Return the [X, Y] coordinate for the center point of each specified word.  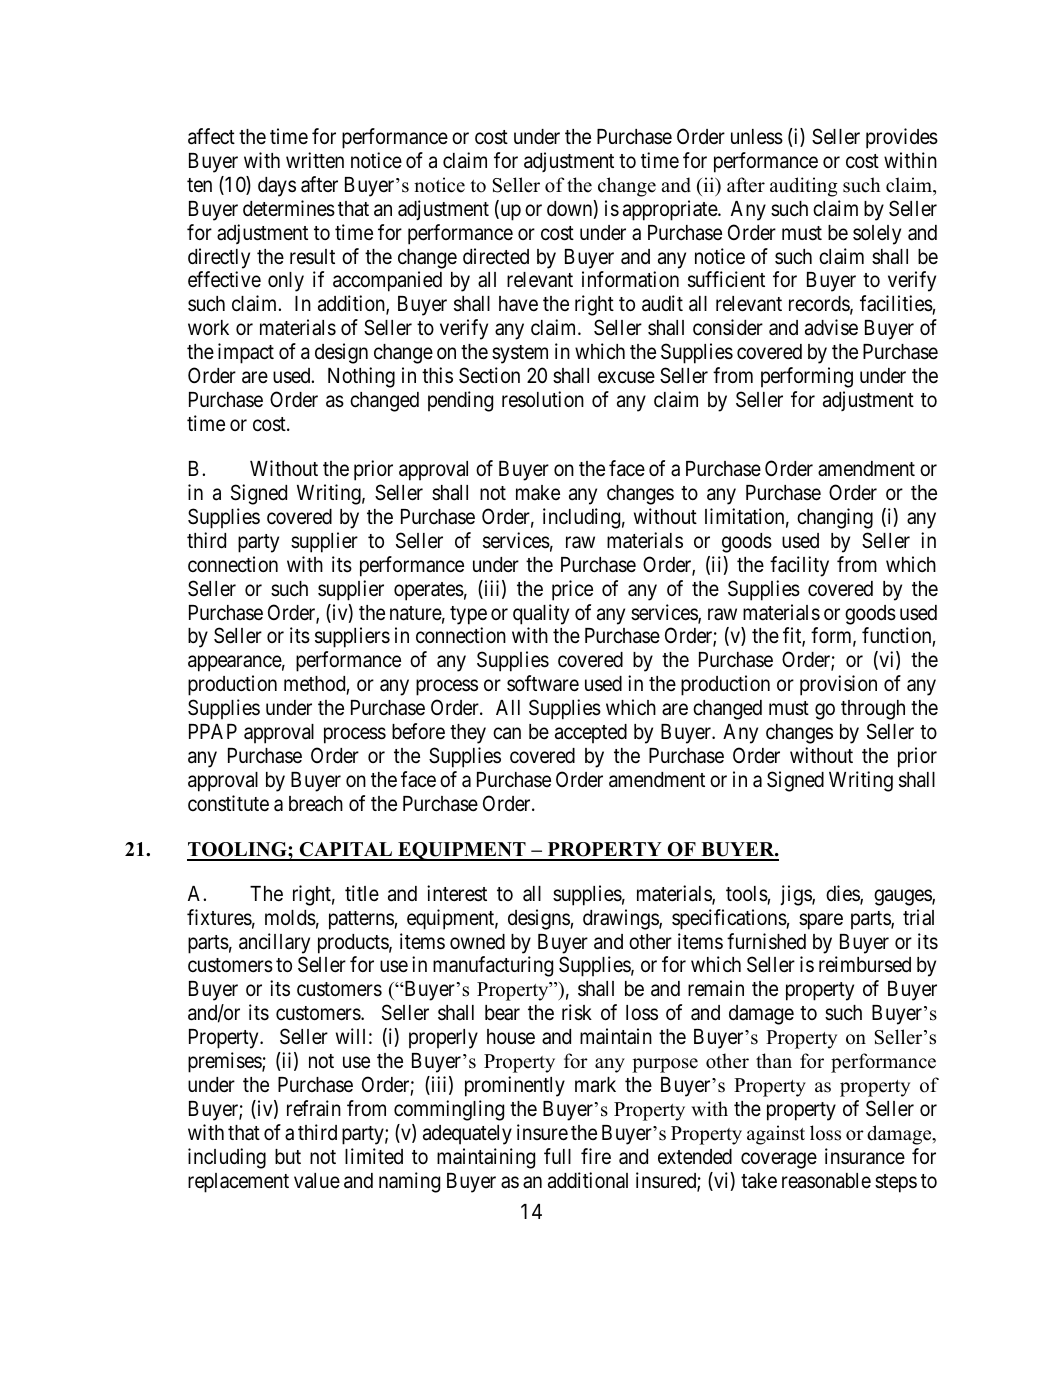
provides [902, 138]
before [418, 731]
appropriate [671, 210]
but [288, 1156]
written [315, 160]
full [557, 1156]
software [543, 683]
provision [838, 685]
